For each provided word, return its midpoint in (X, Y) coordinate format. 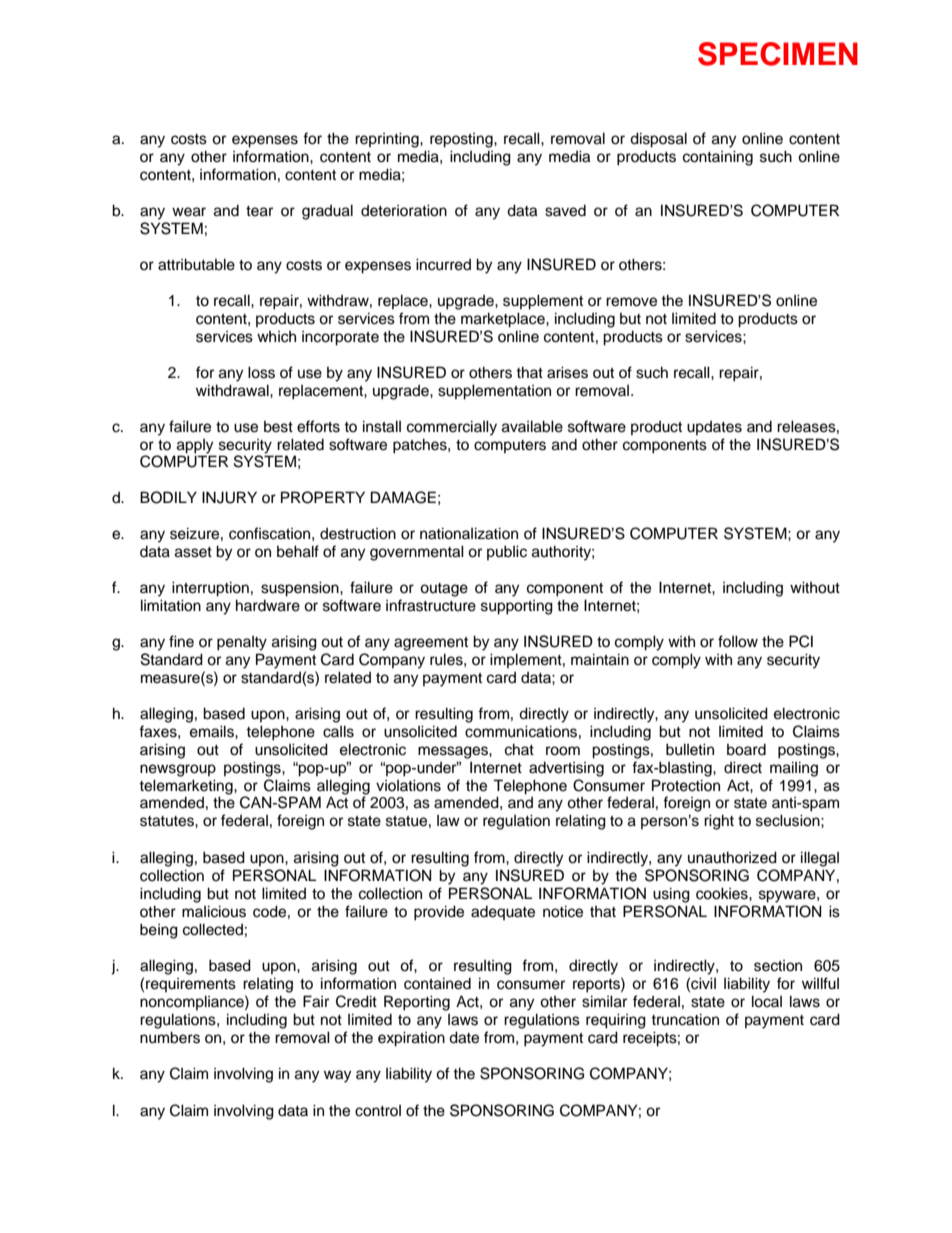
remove (631, 302)
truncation (685, 1019)
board (746, 750)
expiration (411, 1039)
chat (519, 749)
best (278, 427)
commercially (452, 428)
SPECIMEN (778, 54)
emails (213, 731)
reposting (462, 140)
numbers (170, 1037)
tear (259, 211)
